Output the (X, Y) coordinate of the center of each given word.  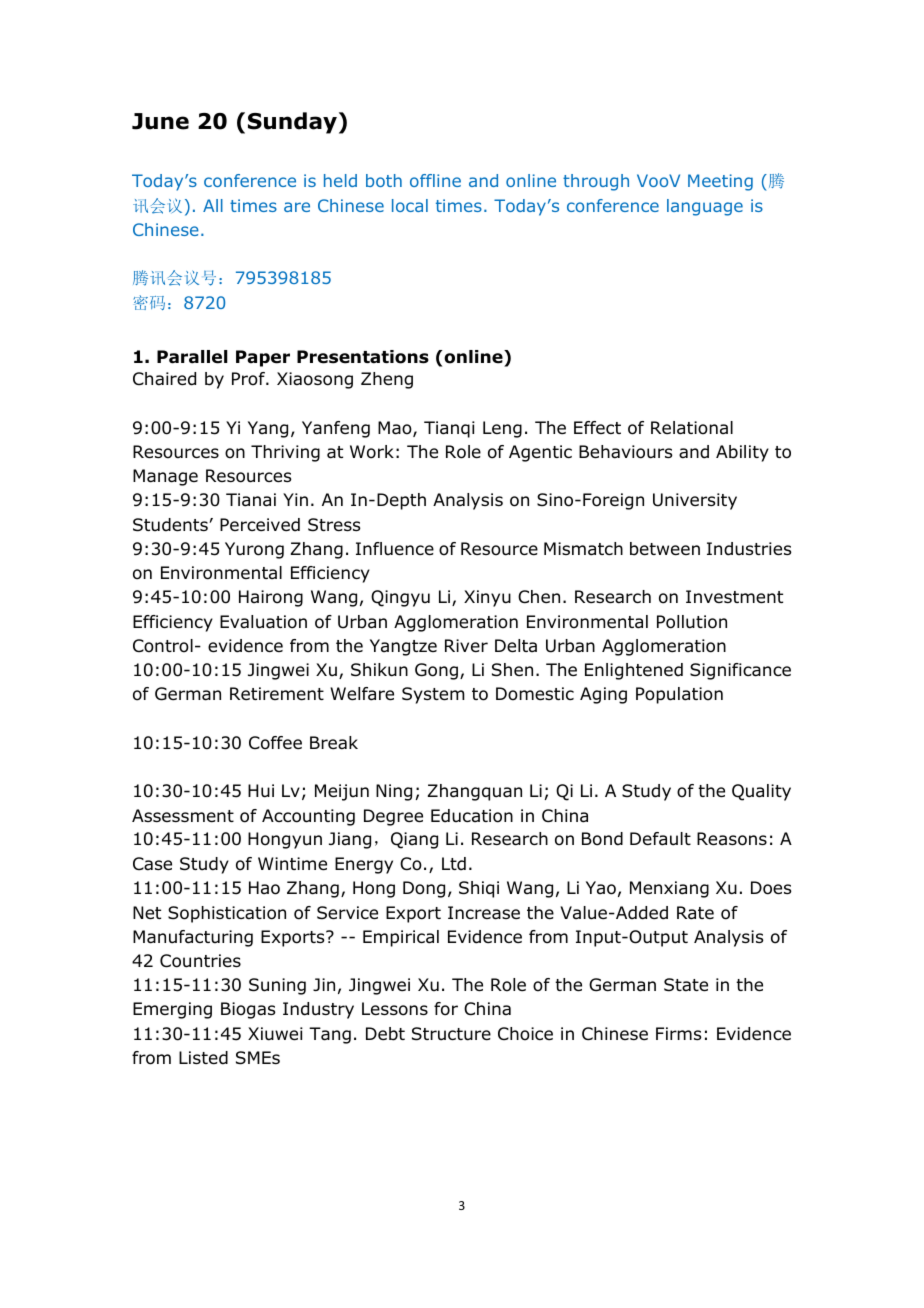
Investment (734, 597)
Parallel (192, 357)
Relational (692, 428)
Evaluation (263, 622)
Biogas (248, 1010)
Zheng (387, 380)
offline (435, 180)
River (466, 646)
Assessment (183, 816)
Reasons (732, 839)
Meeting (720, 182)
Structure (451, 1034)
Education (472, 816)
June (160, 121)
